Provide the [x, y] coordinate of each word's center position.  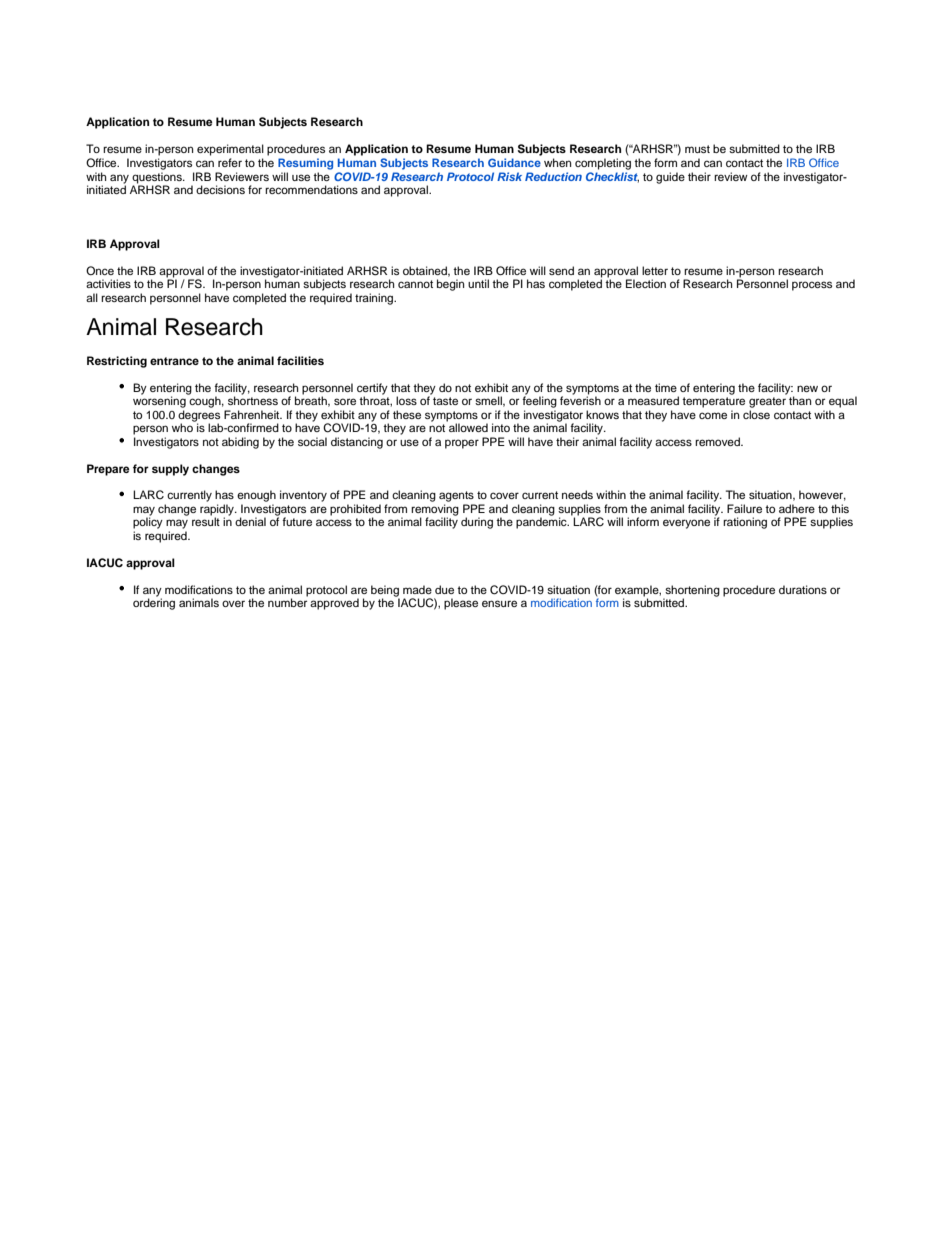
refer [230, 162]
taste [445, 401]
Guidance [514, 162]
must [697, 149]
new [807, 388]
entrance [174, 361]
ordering [154, 603]
